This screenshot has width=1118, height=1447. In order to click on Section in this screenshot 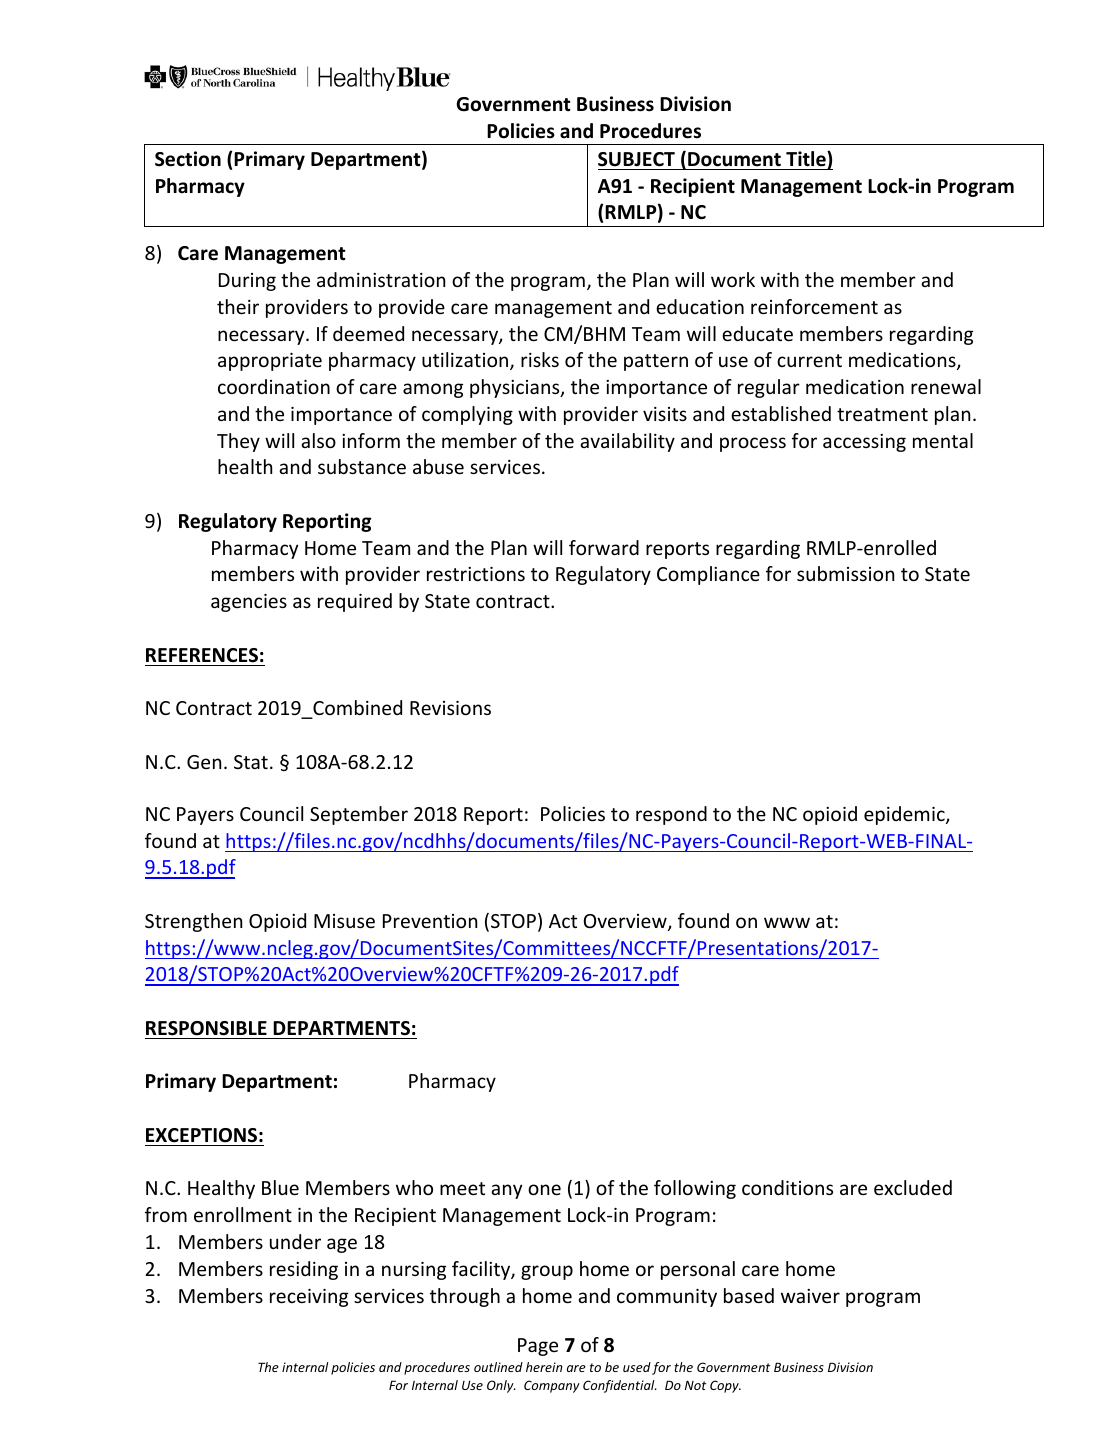, I will do `click(188, 159)`.
